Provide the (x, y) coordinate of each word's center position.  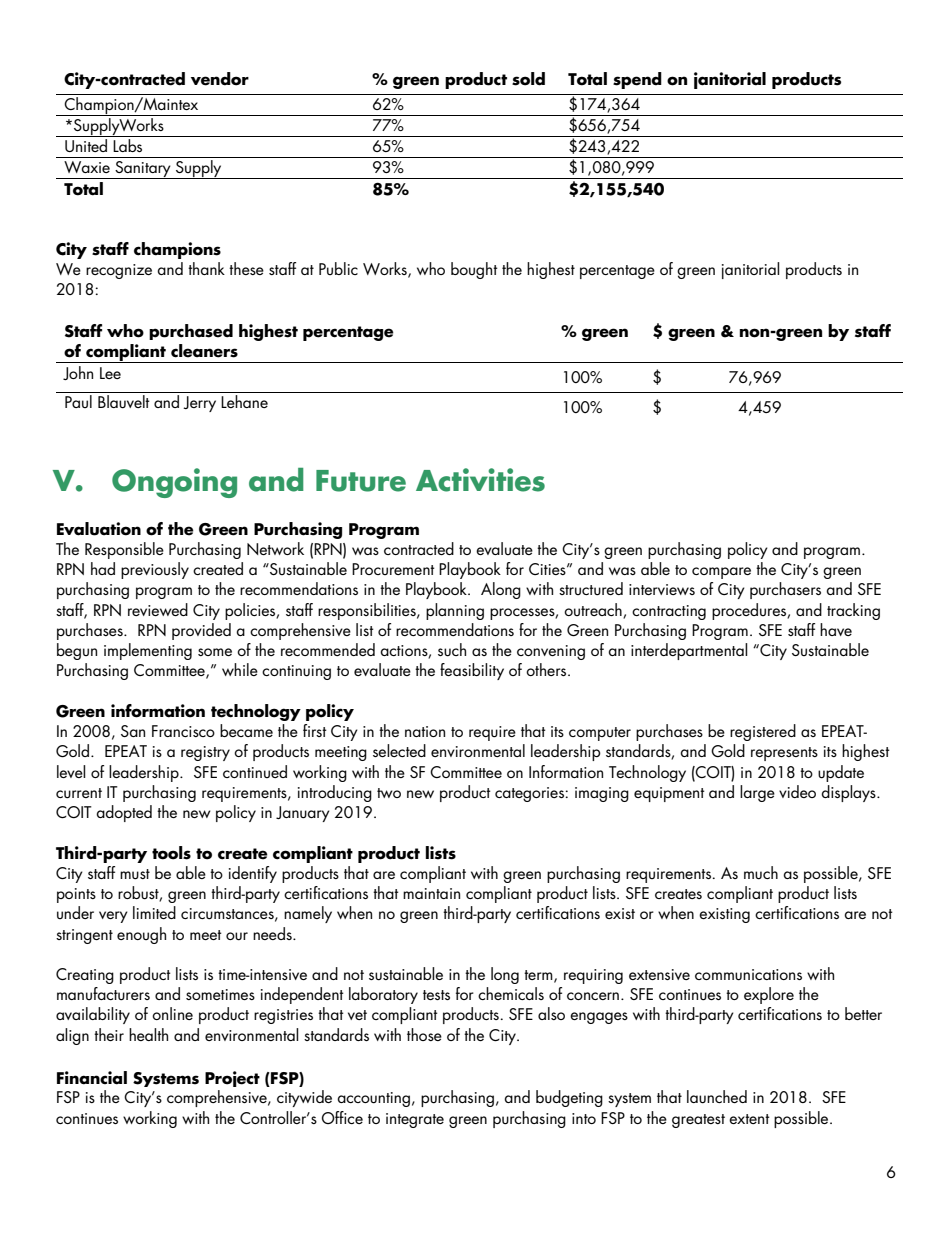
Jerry (199, 404)
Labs (127, 145)
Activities (480, 480)
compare (721, 573)
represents (784, 754)
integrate (415, 1120)
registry (205, 753)
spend (637, 80)
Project (232, 1079)
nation (425, 731)
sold (528, 79)
